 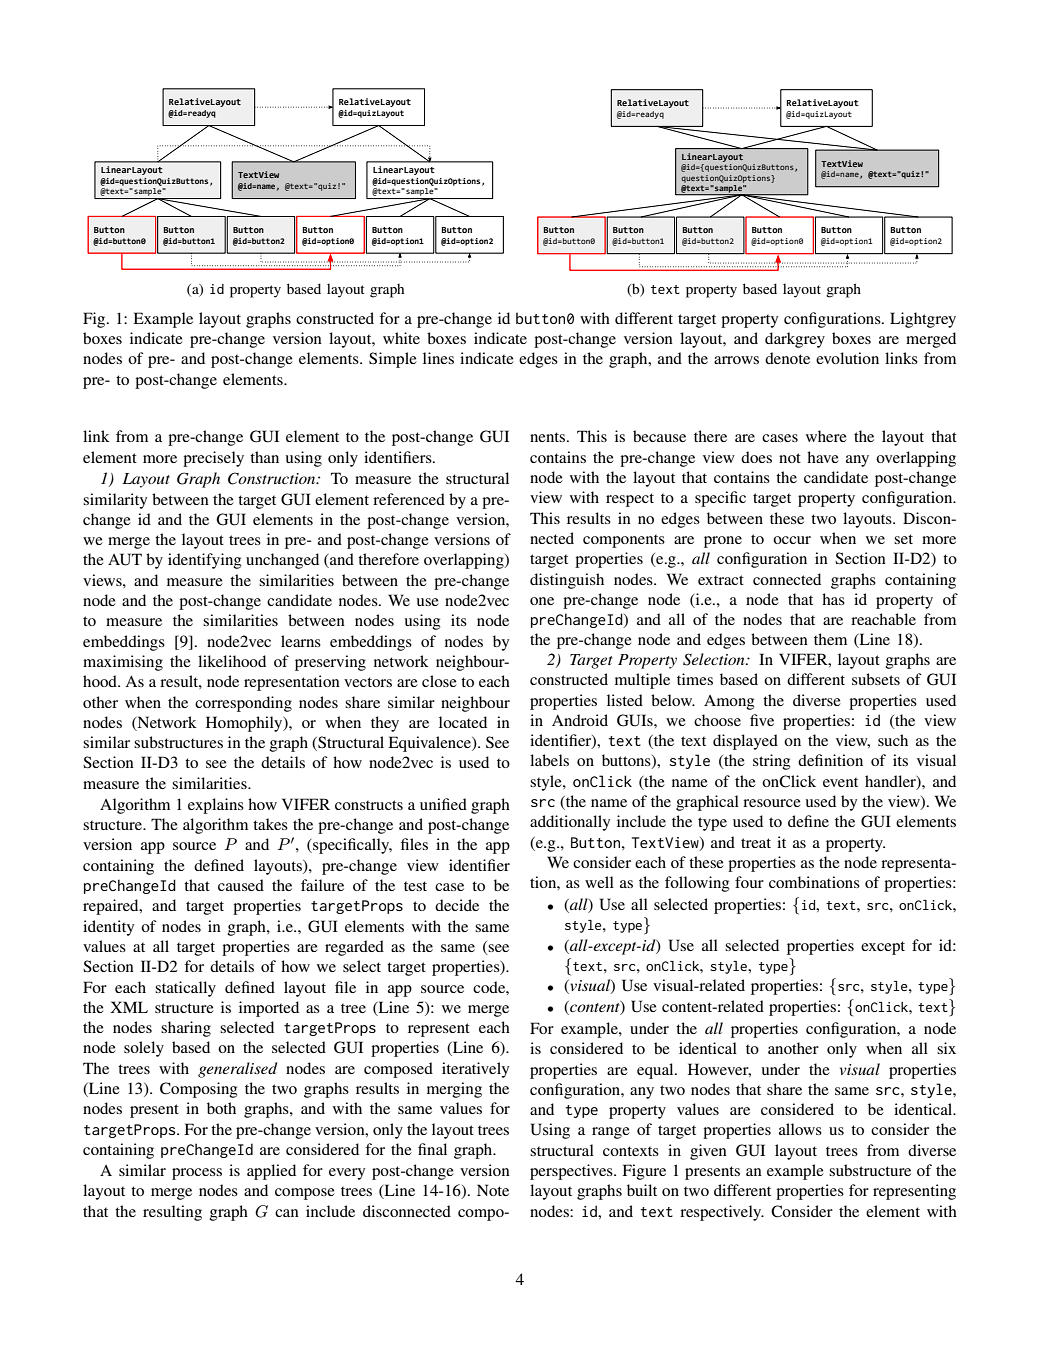 What do you see at coordinates (197, 1174) in the image?
I see `process` at bounding box center [197, 1174].
